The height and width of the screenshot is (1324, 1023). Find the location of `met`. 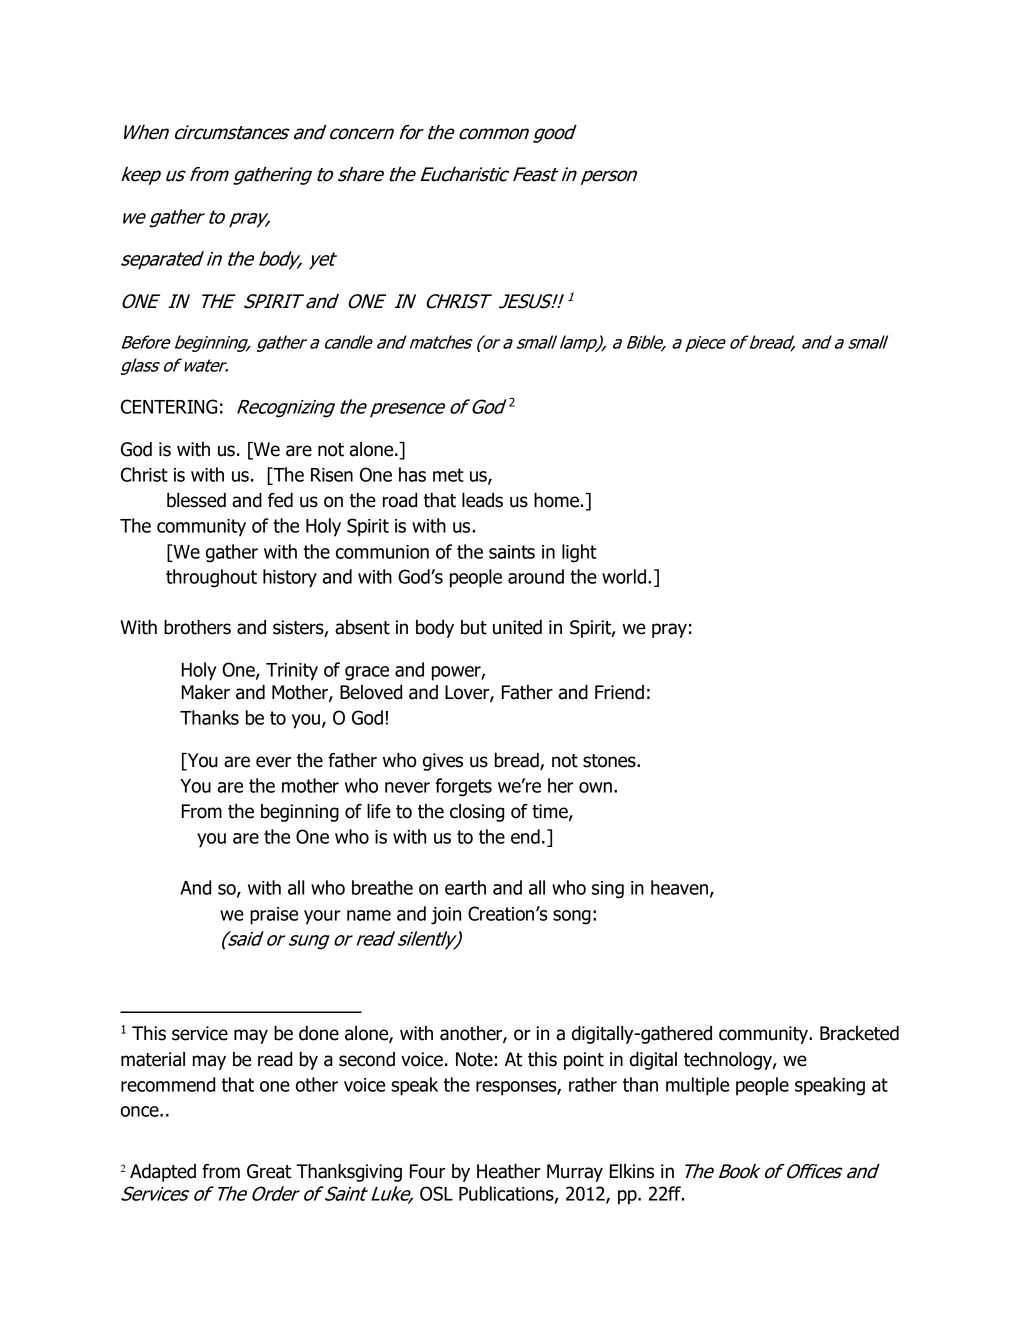

met is located at coordinates (448, 475).
